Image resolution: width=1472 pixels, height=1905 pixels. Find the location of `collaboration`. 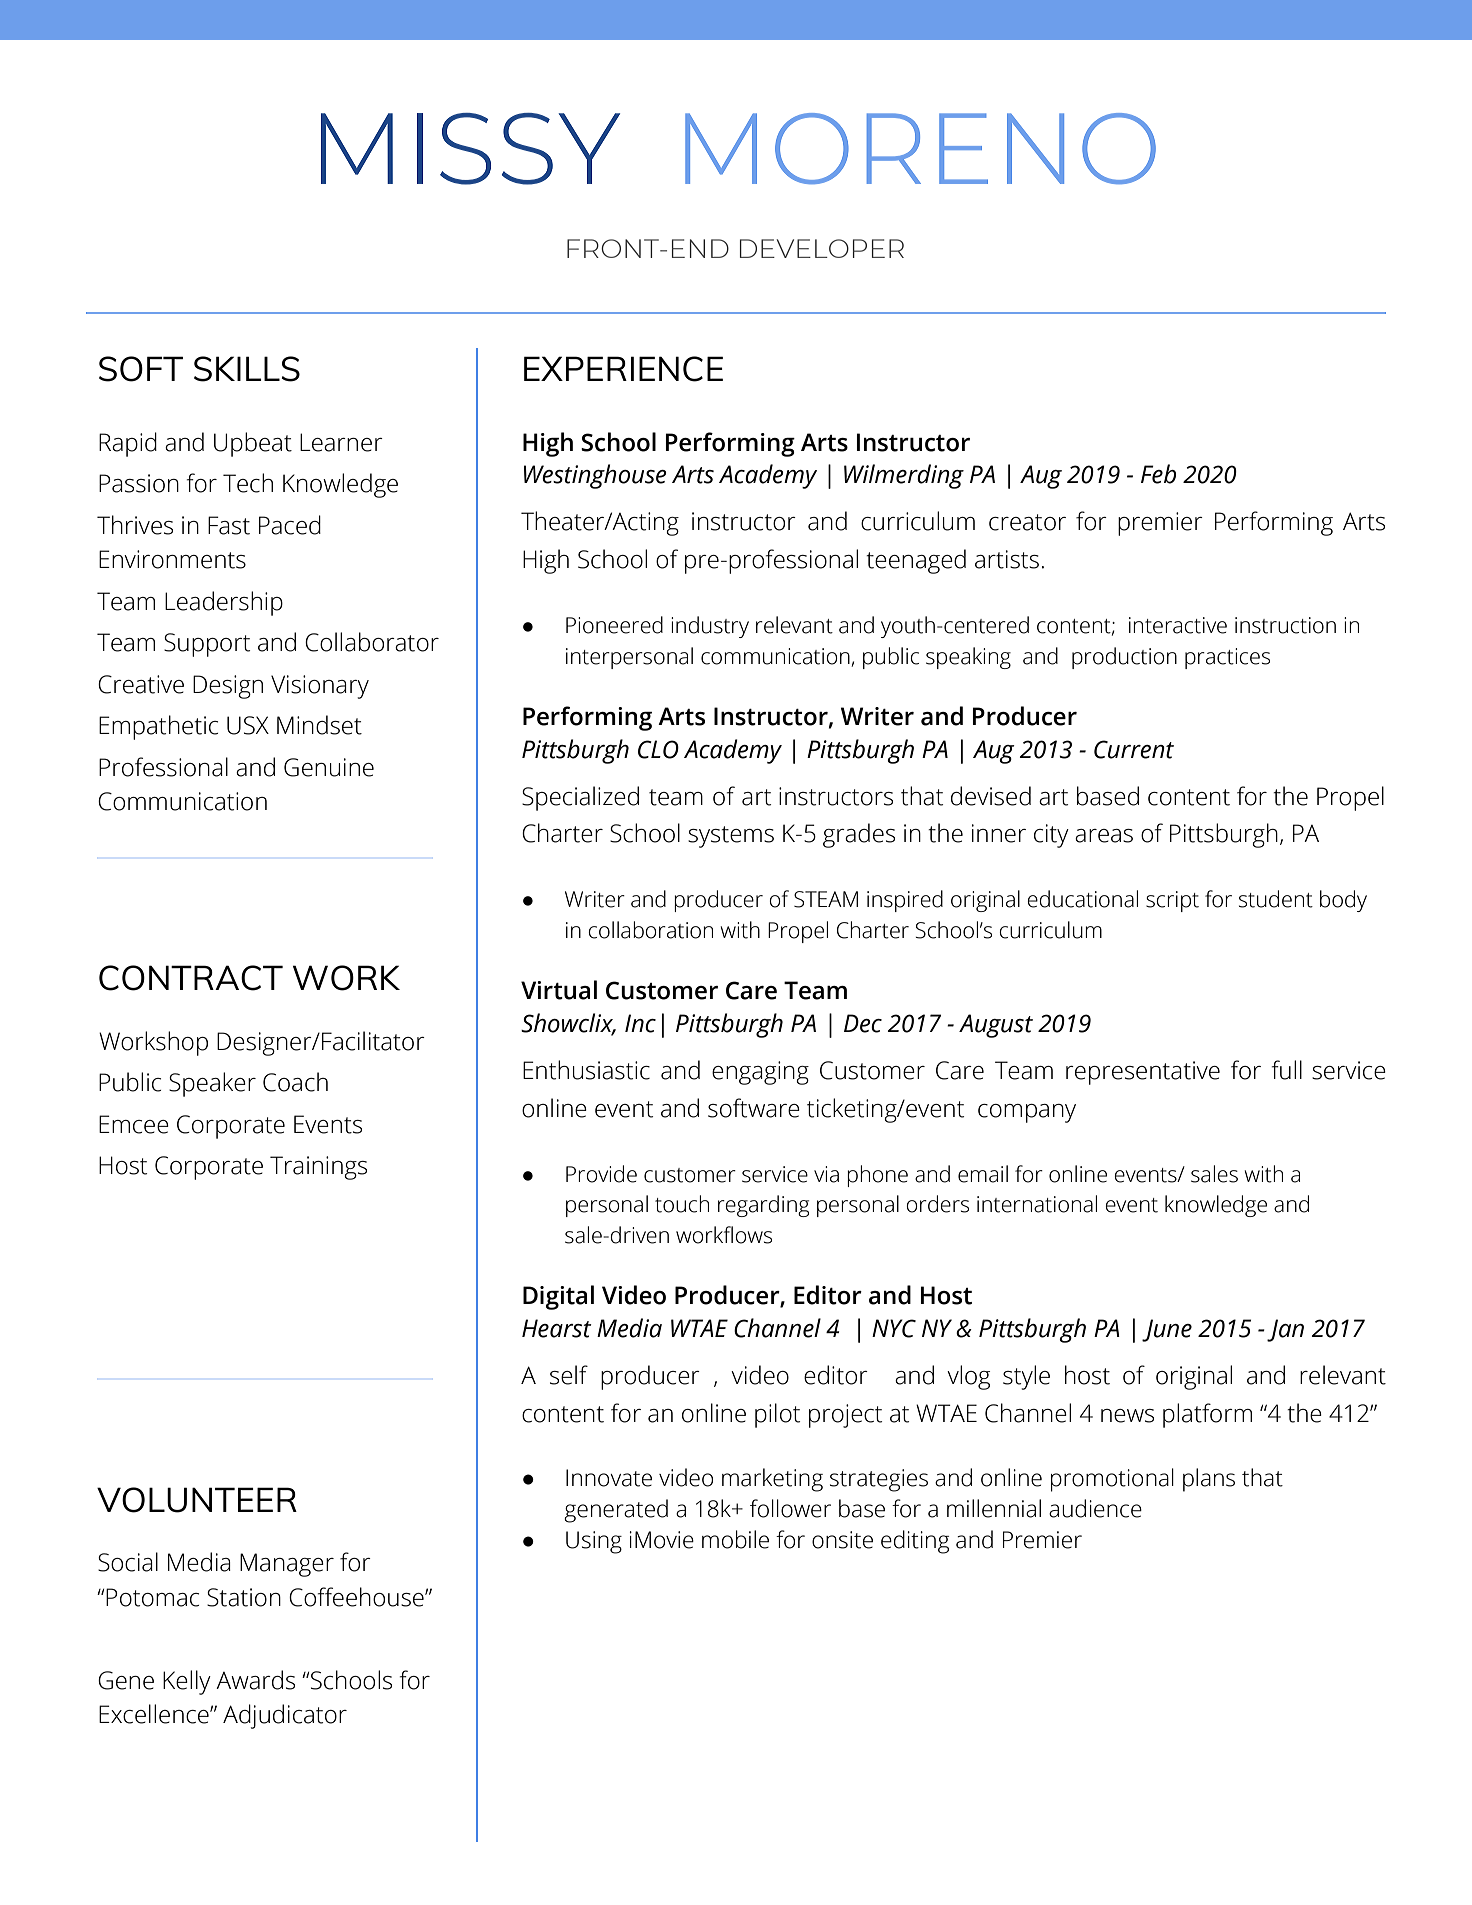

collaboration is located at coordinates (650, 930).
